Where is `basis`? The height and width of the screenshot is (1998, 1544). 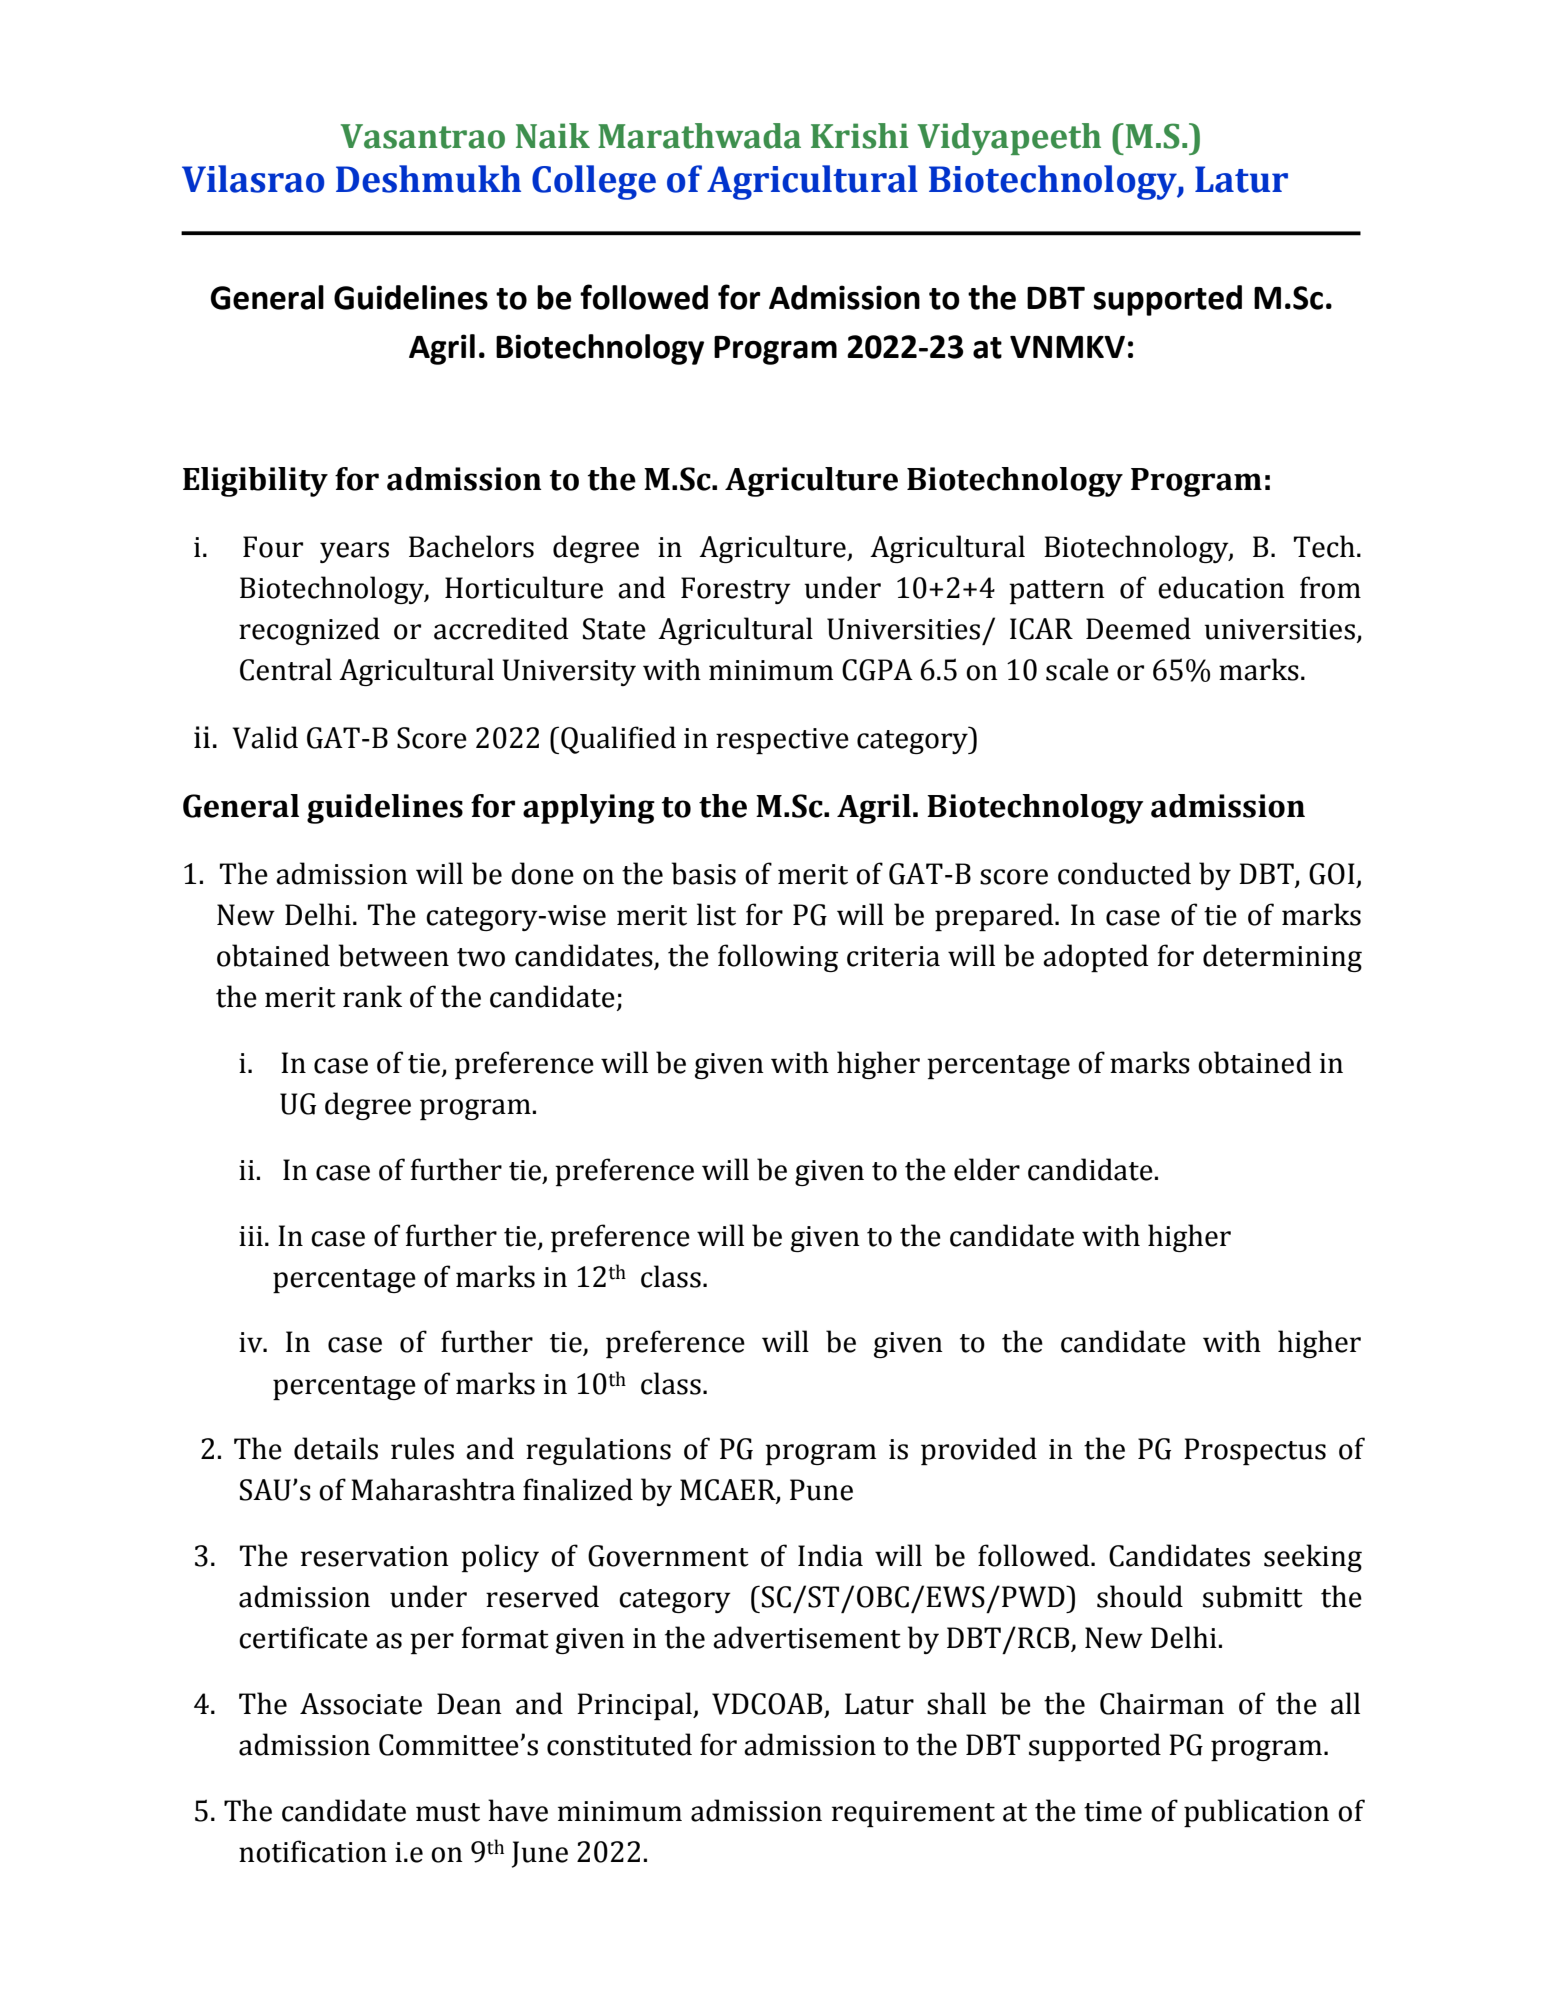 basis is located at coordinates (703, 873).
